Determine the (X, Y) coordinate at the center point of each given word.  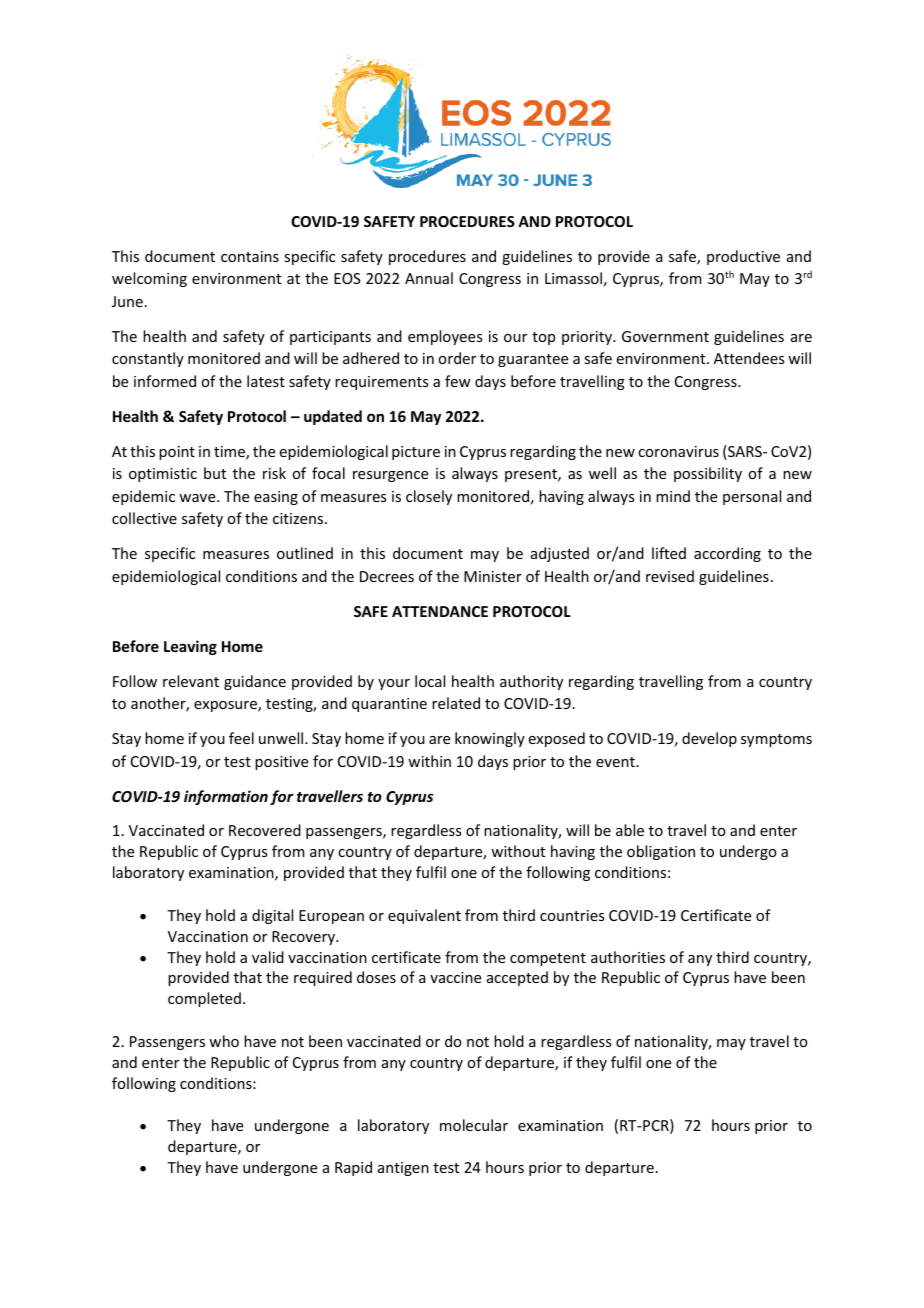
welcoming (149, 279)
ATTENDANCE (440, 611)
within (429, 761)
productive (743, 257)
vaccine (455, 977)
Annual (429, 278)
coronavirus (678, 451)
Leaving (190, 647)
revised (670, 576)
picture (416, 453)
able (630, 830)
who (224, 1041)
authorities (628, 957)
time (230, 453)
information (226, 797)
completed (204, 999)
